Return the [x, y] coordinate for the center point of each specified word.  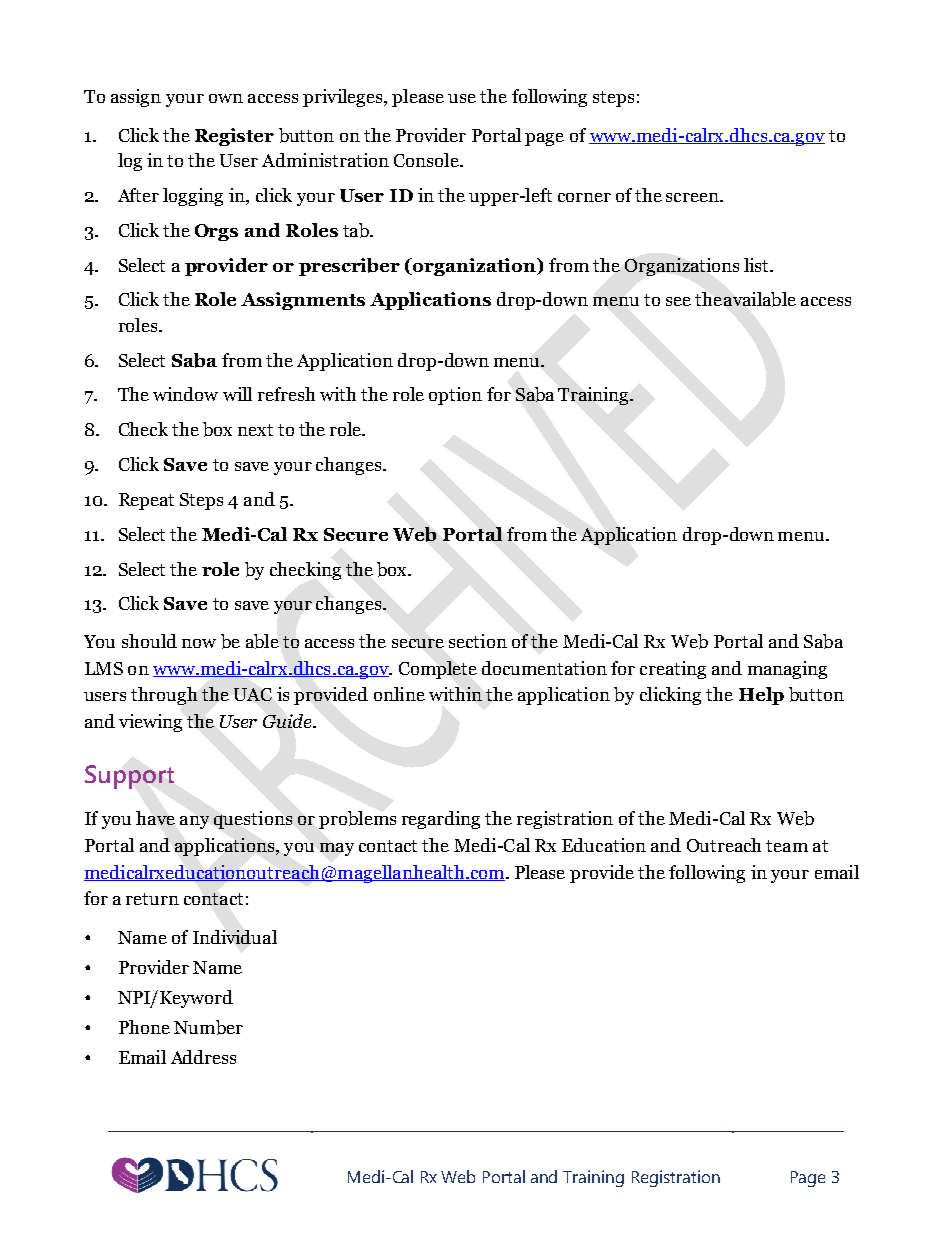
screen [693, 197]
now [199, 643]
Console [427, 160]
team [787, 846]
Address [203, 1057]
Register [234, 137]
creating [673, 670]
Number [208, 1027]
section [478, 641]
